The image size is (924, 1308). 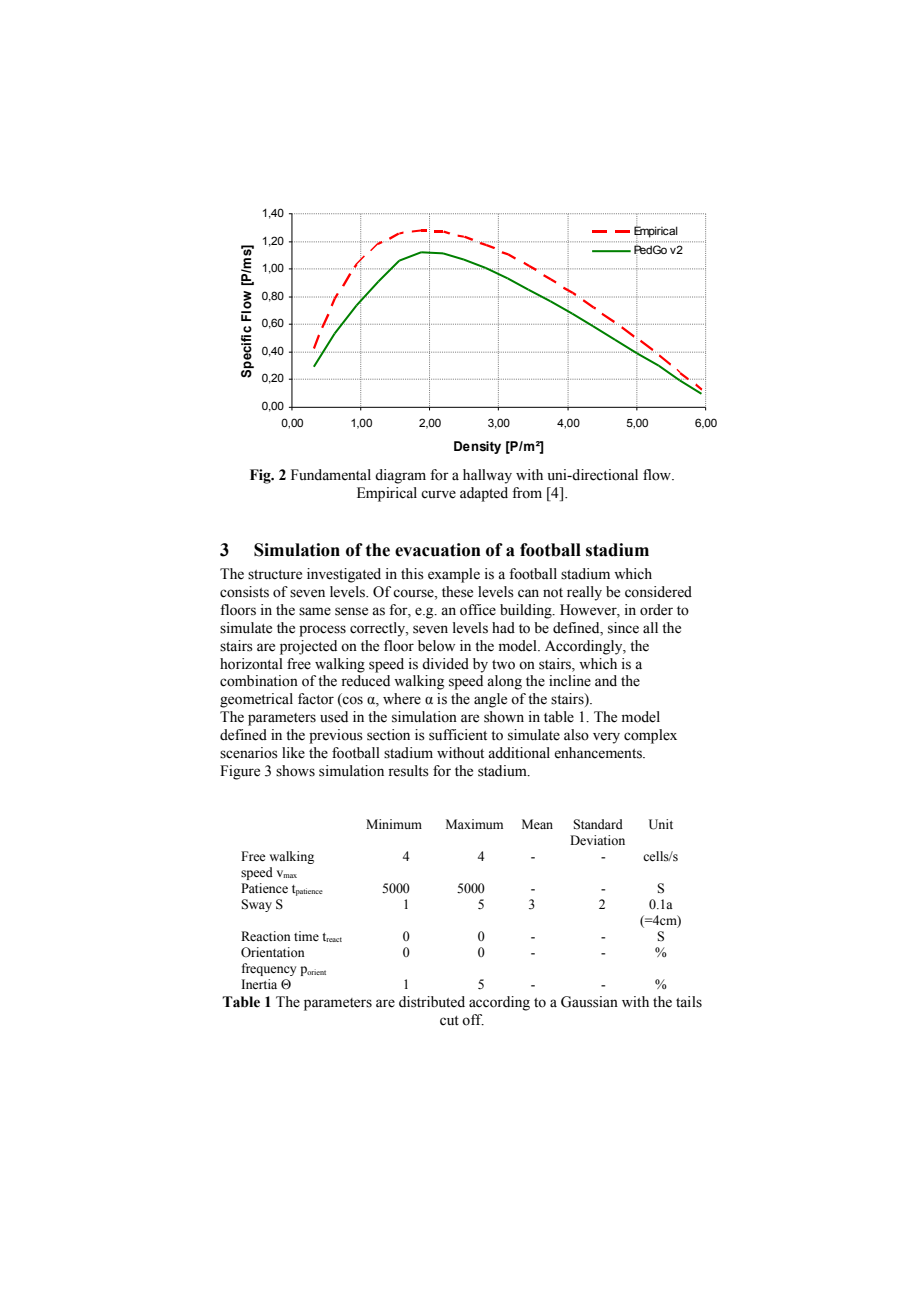 What do you see at coordinates (487, 476) in the document?
I see `hallway` at bounding box center [487, 476].
